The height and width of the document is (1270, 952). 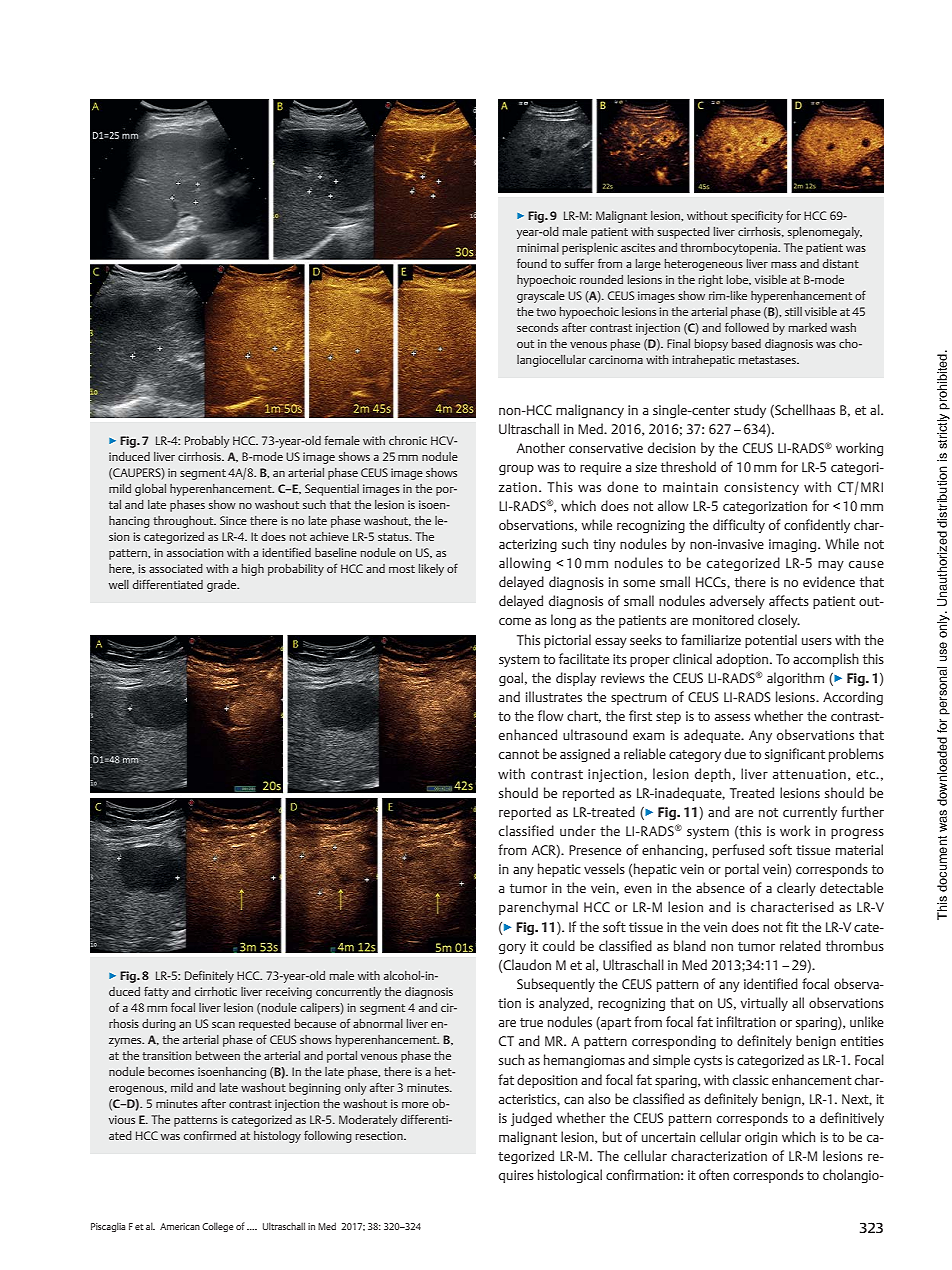 I want to click on grade, so click(x=223, y=586).
